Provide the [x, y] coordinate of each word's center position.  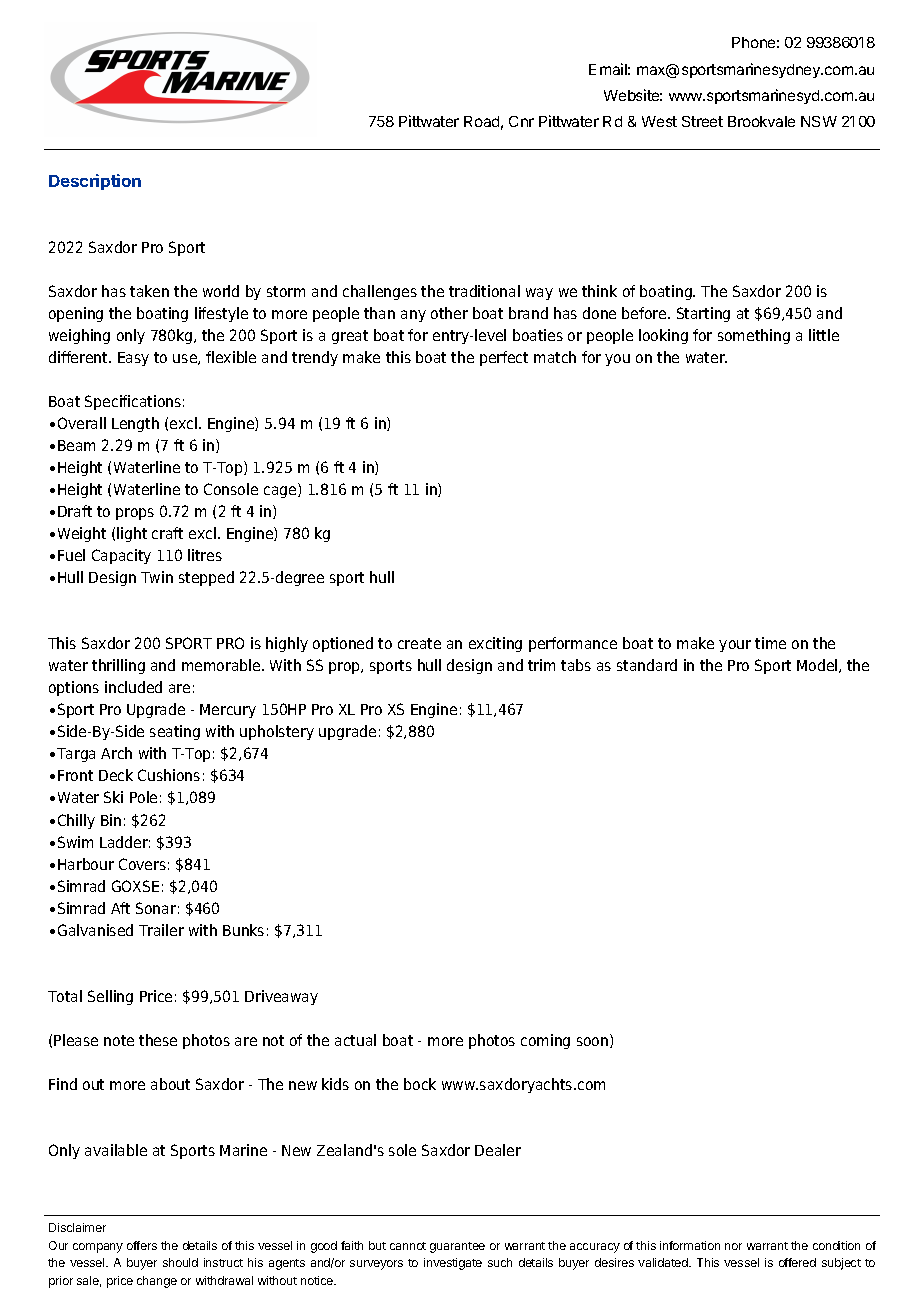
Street [702, 121]
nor [733, 1246]
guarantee [457, 1247]
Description [95, 182]
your [735, 646]
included [133, 687]
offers [142, 1245]
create [419, 643]
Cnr [521, 121]
